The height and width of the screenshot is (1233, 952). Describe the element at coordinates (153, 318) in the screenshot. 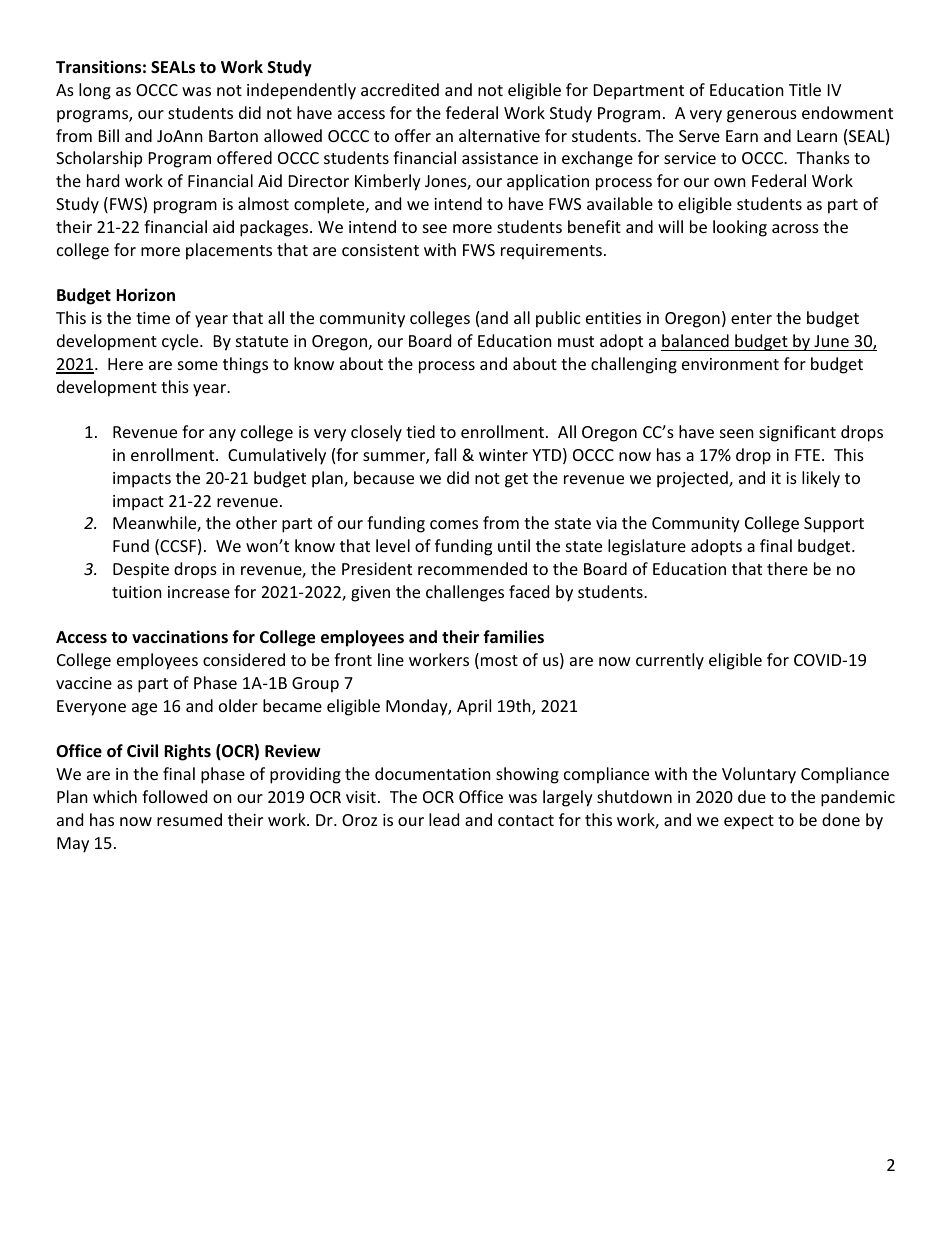

I see `time` at that location.
